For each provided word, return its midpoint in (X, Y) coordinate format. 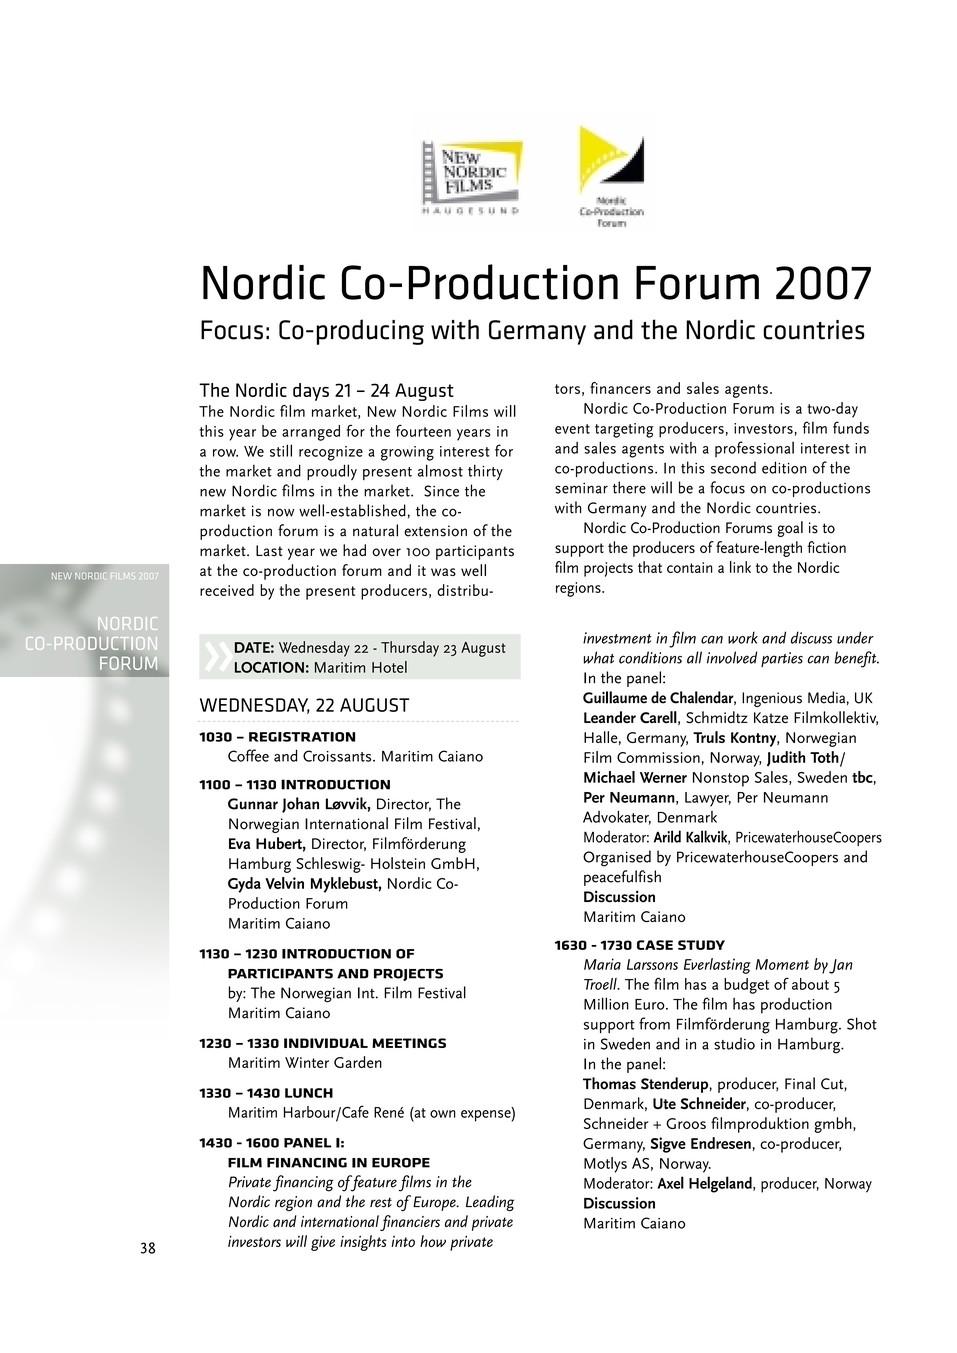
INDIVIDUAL (326, 1043)
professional (754, 449)
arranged (311, 433)
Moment (782, 964)
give (323, 1243)
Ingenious (772, 699)
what (599, 657)
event (572, 429)
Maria (602, 964)
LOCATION (269, 667)
